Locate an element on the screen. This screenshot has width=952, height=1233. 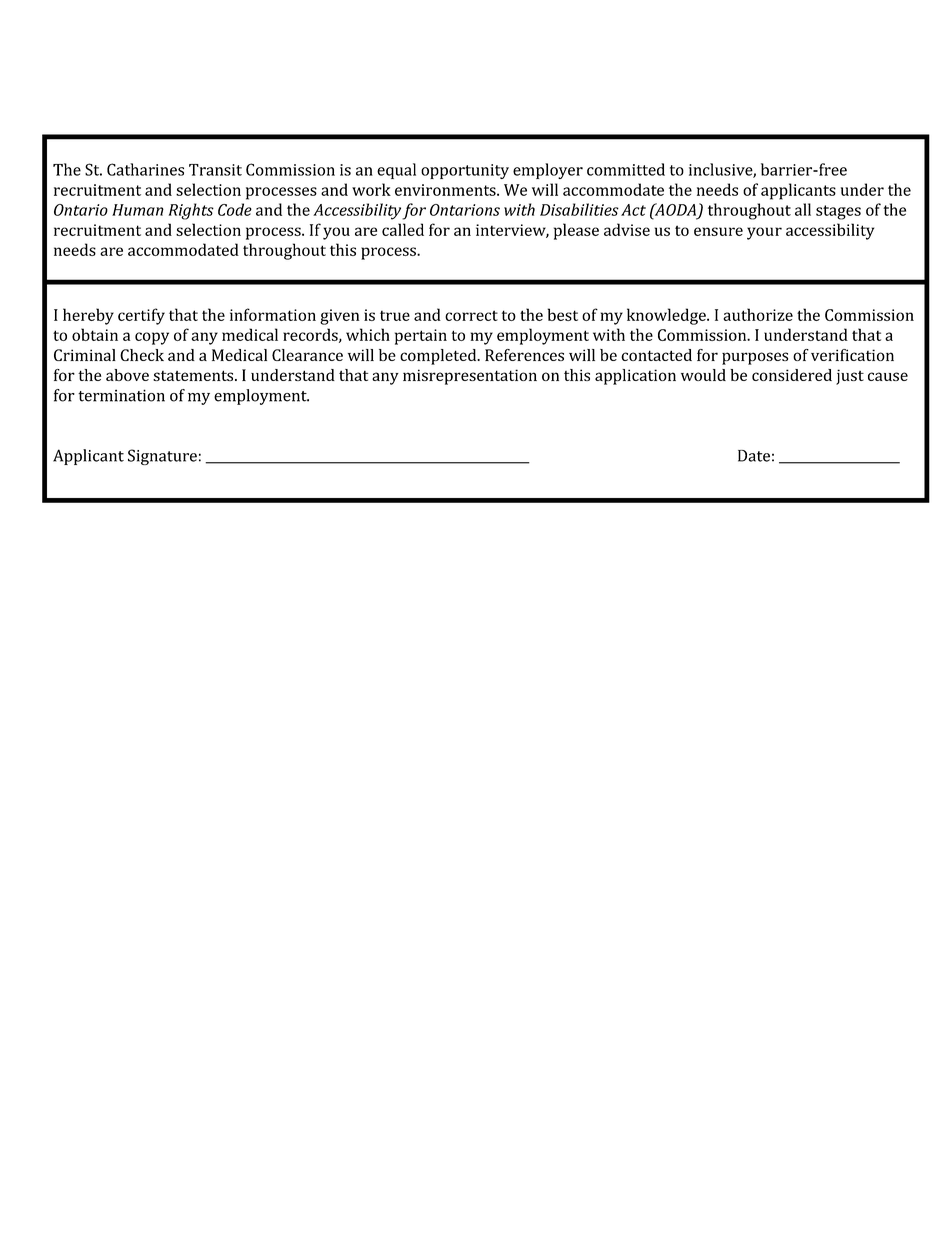
misrepresentation is located at coordinates (470, 377).
